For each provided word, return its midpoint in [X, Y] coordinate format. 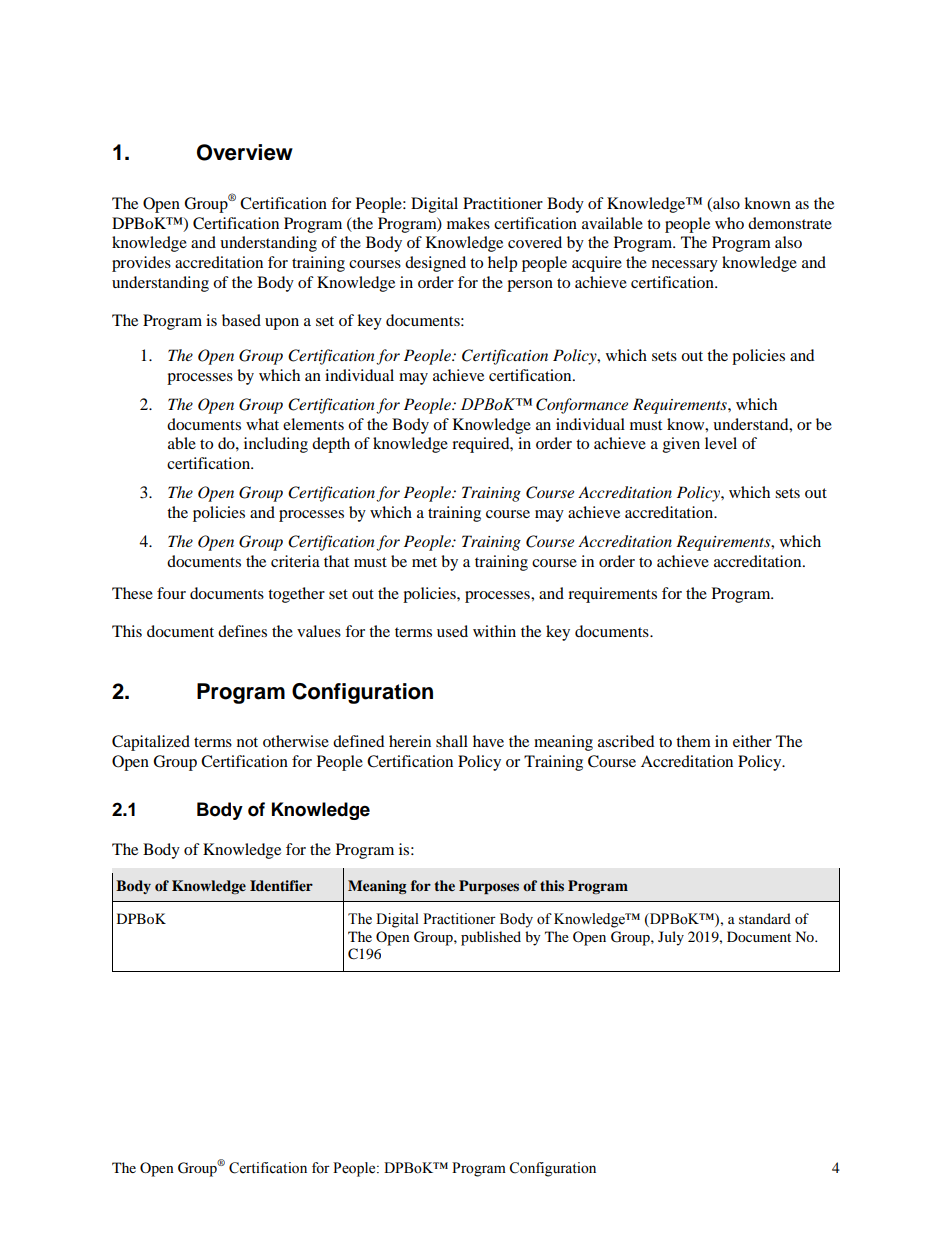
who [729, 223]
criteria [295, 561]
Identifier [281, 885]
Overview [245, 152]
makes [468, 223]
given [681, 445]
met [424, 562]
